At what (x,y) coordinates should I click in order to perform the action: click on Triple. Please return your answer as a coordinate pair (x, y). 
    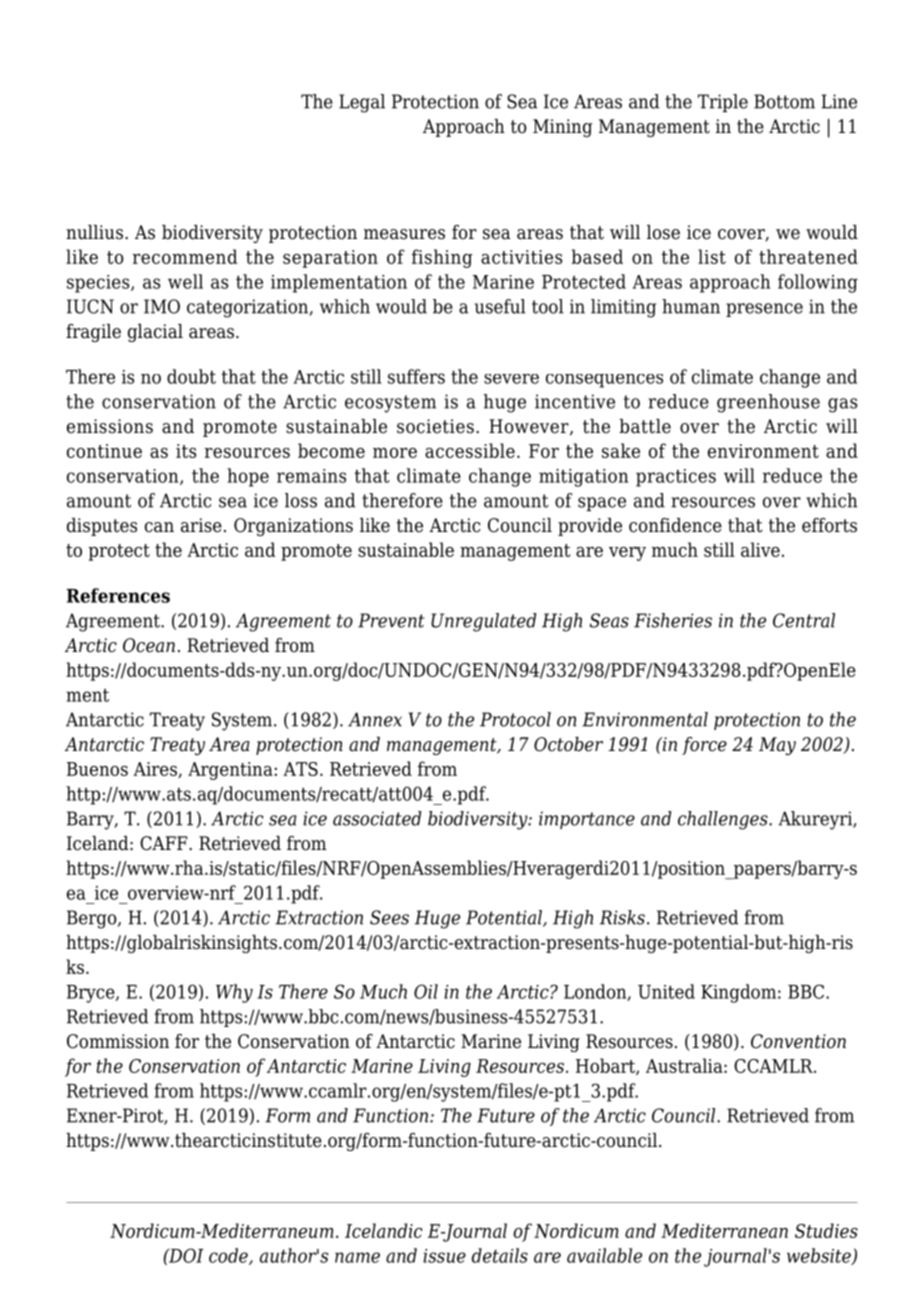
    Looking at the image, I should click on (723, 103).
